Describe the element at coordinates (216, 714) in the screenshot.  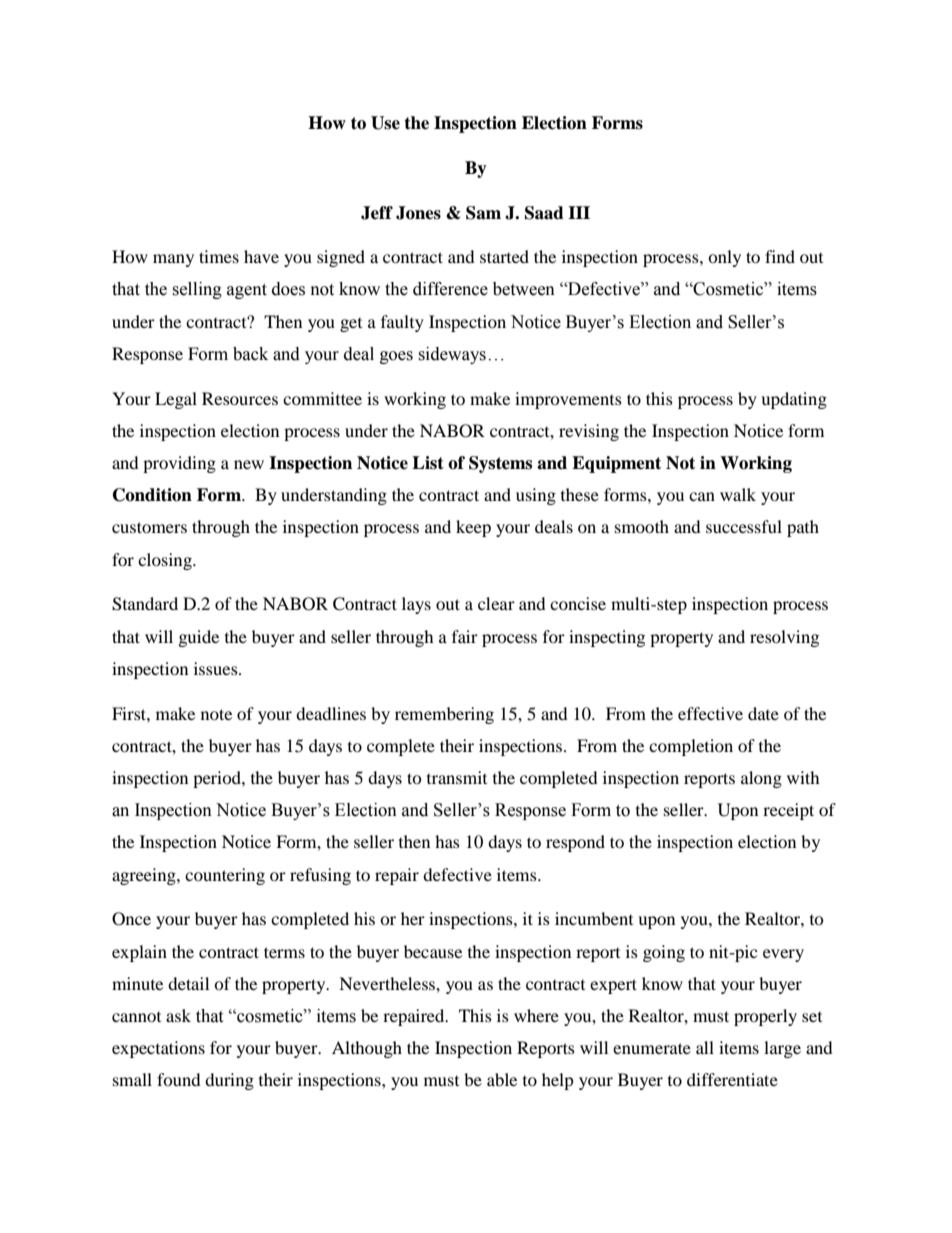
I see `note` at that location.
